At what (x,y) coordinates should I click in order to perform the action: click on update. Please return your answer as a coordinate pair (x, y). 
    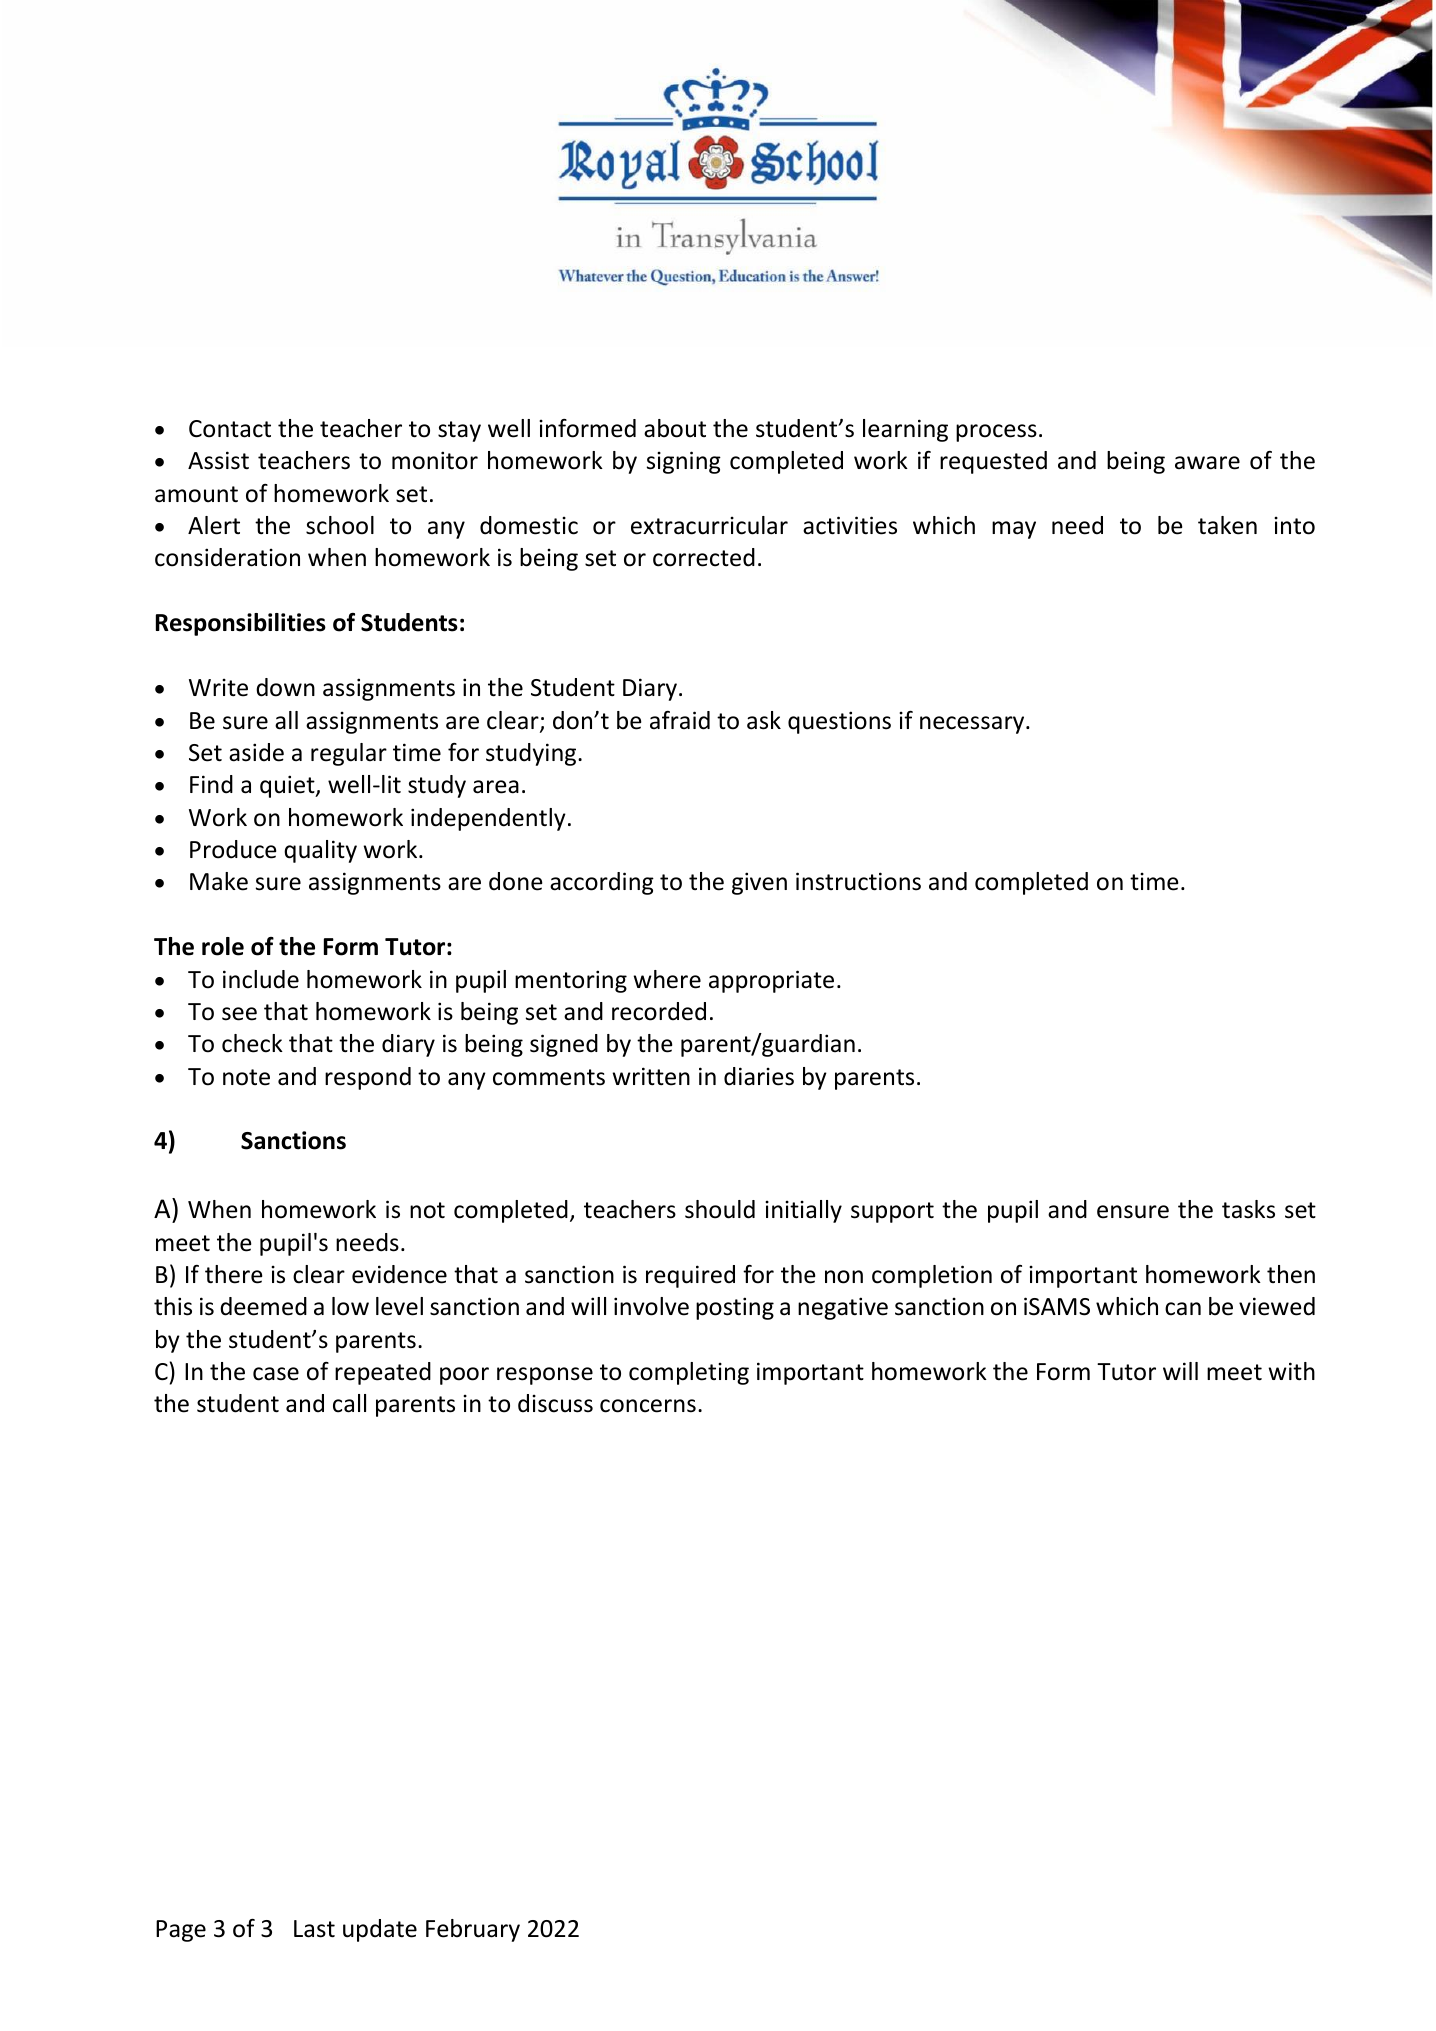
    Looking at the image, I should click on (380, 1930).
